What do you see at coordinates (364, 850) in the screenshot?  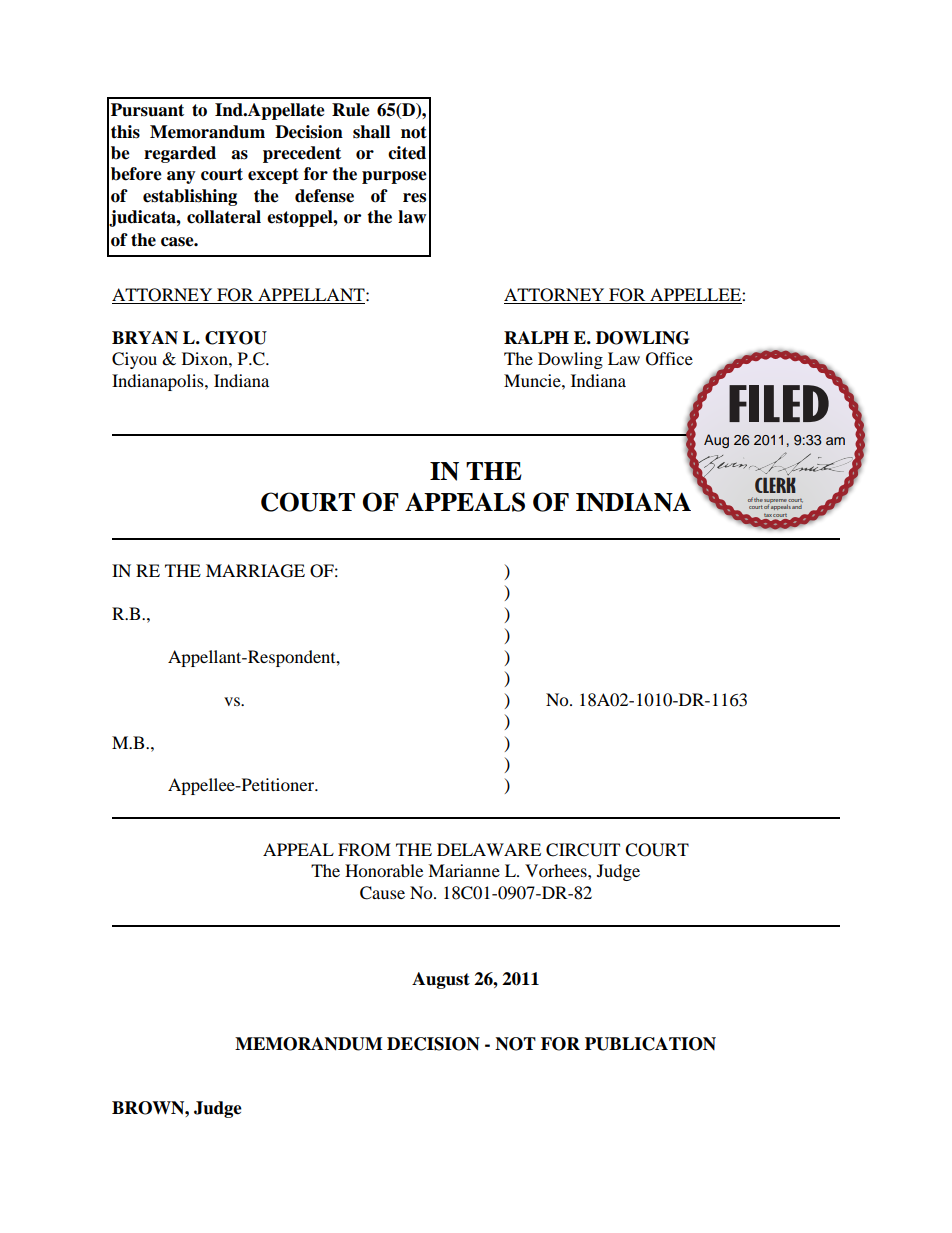 I see `FROM` at bounding box center [364, 850].
